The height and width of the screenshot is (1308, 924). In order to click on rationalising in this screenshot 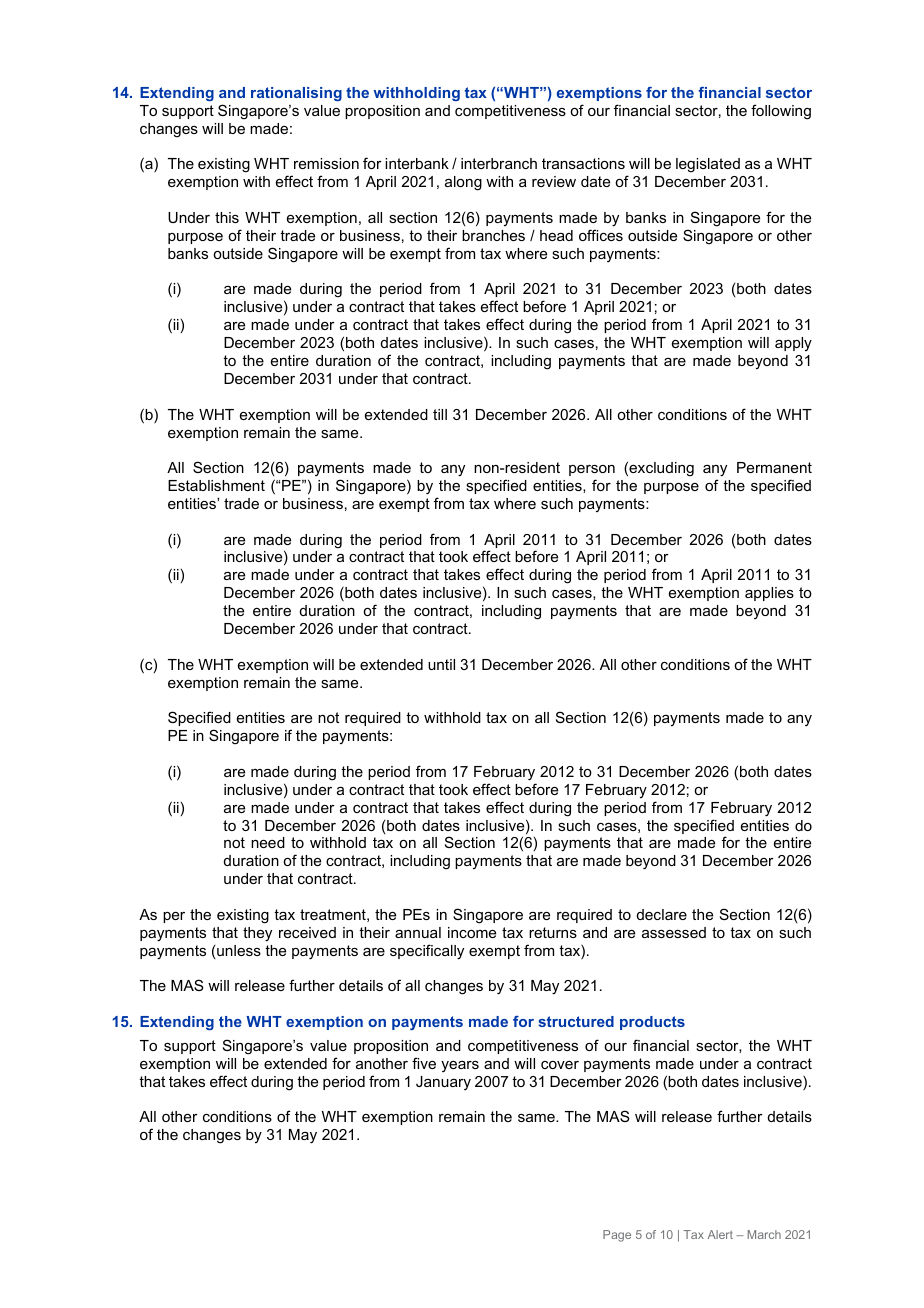, I will do `click(296, 94)`.
